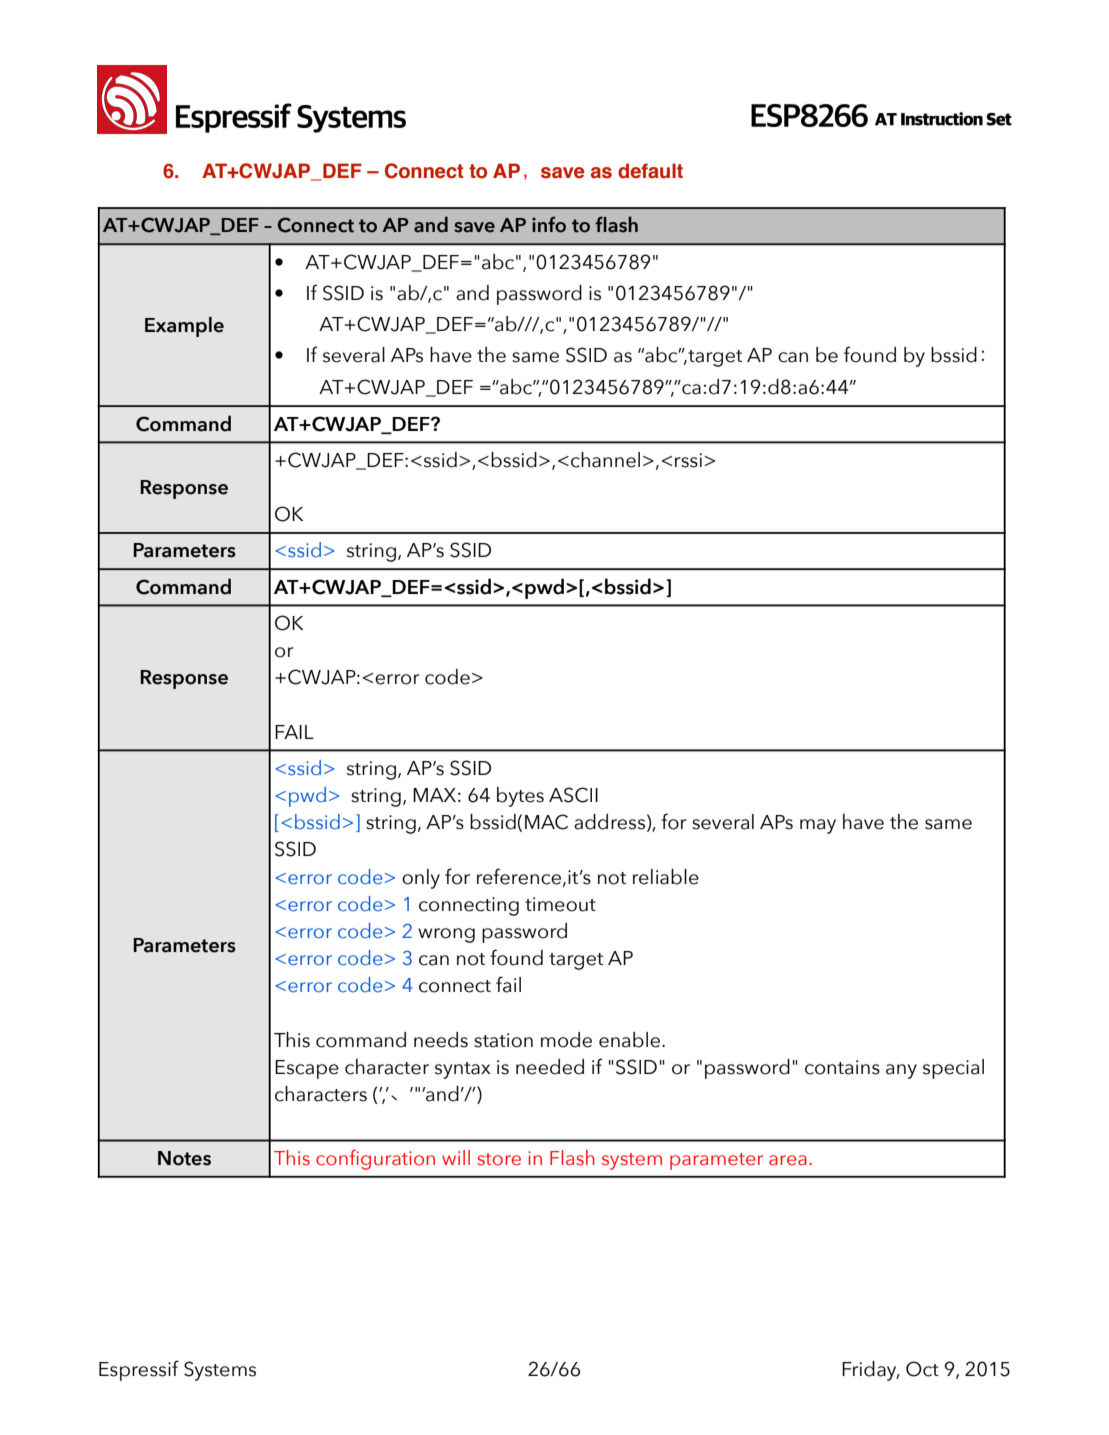 The image size is (1109, 1435). Describe the element at coordinates (901, 1071) in the image. I see `any` at that location.
